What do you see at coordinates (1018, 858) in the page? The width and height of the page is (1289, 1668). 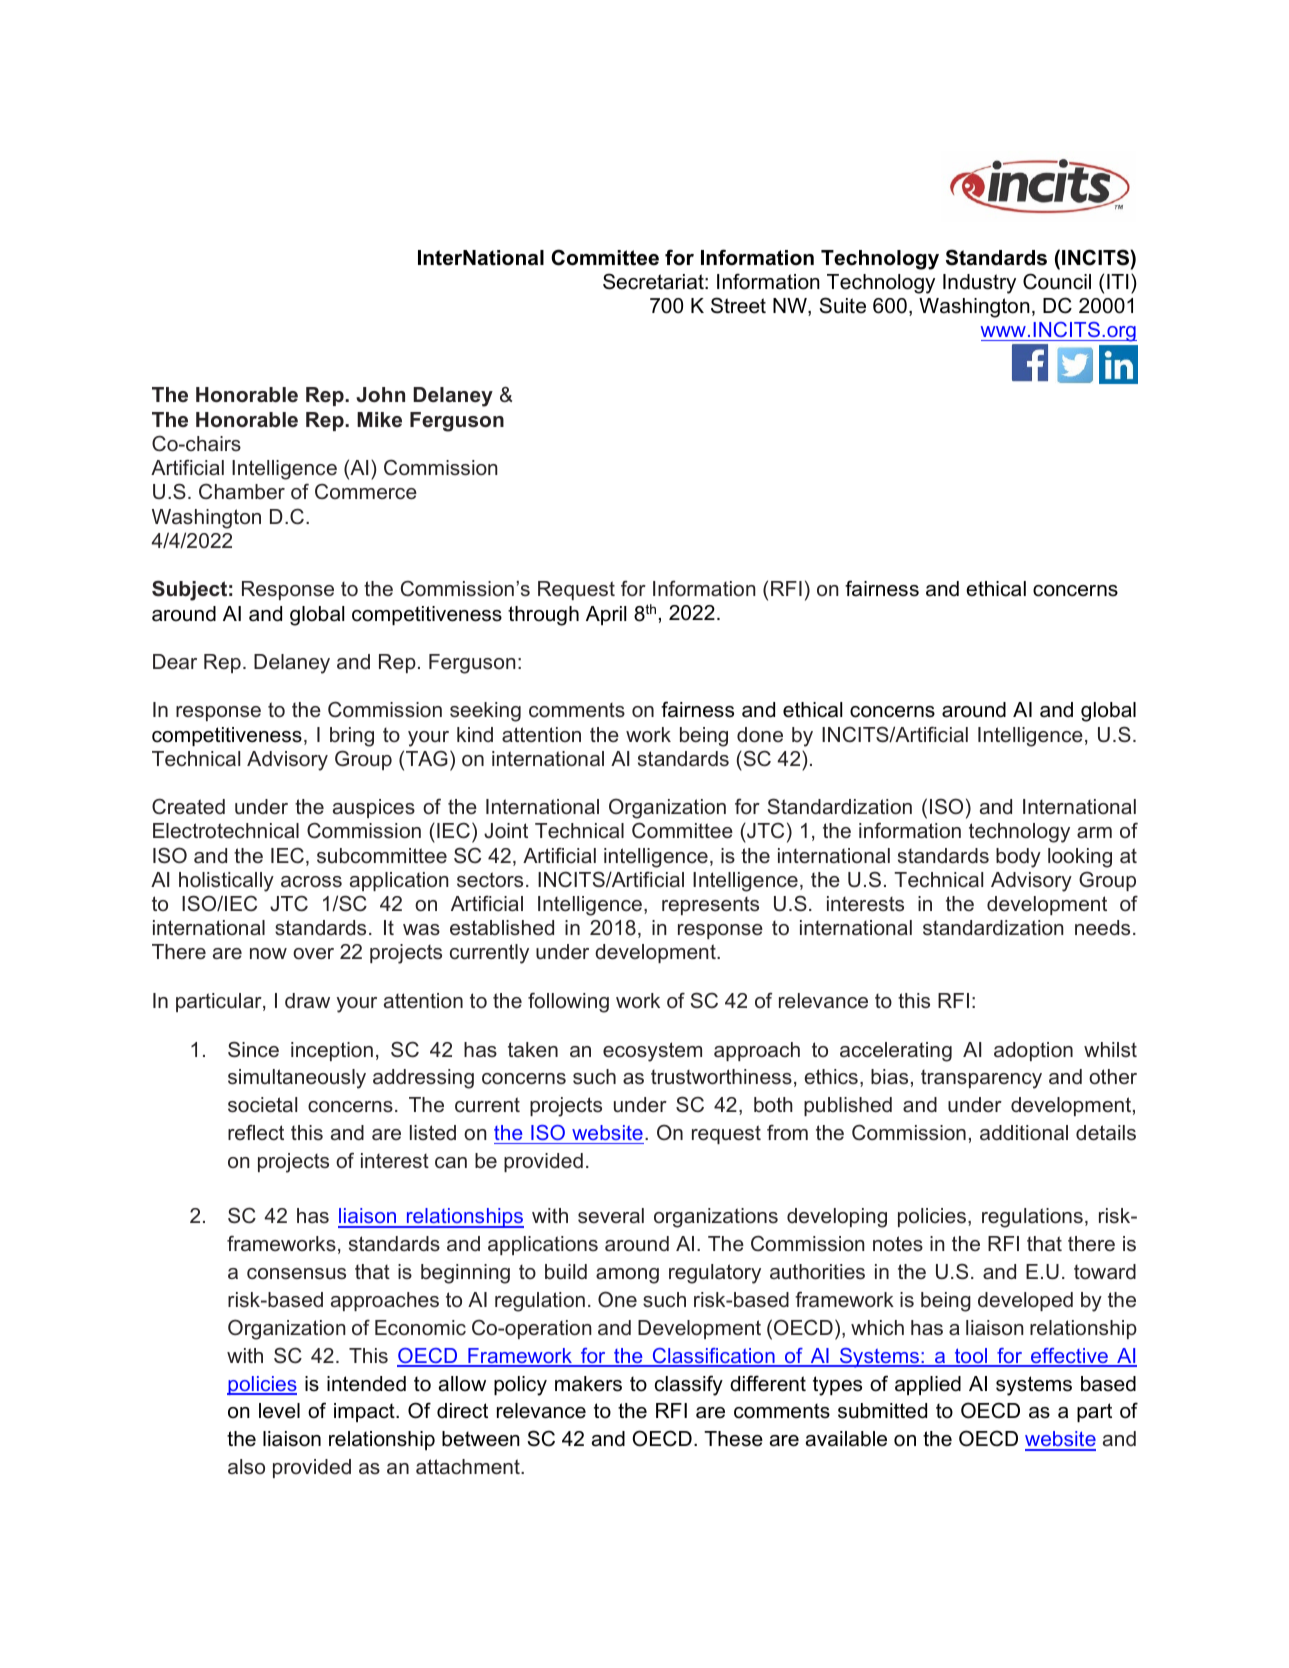 I see `body` at bounding box center [1018, 858].
